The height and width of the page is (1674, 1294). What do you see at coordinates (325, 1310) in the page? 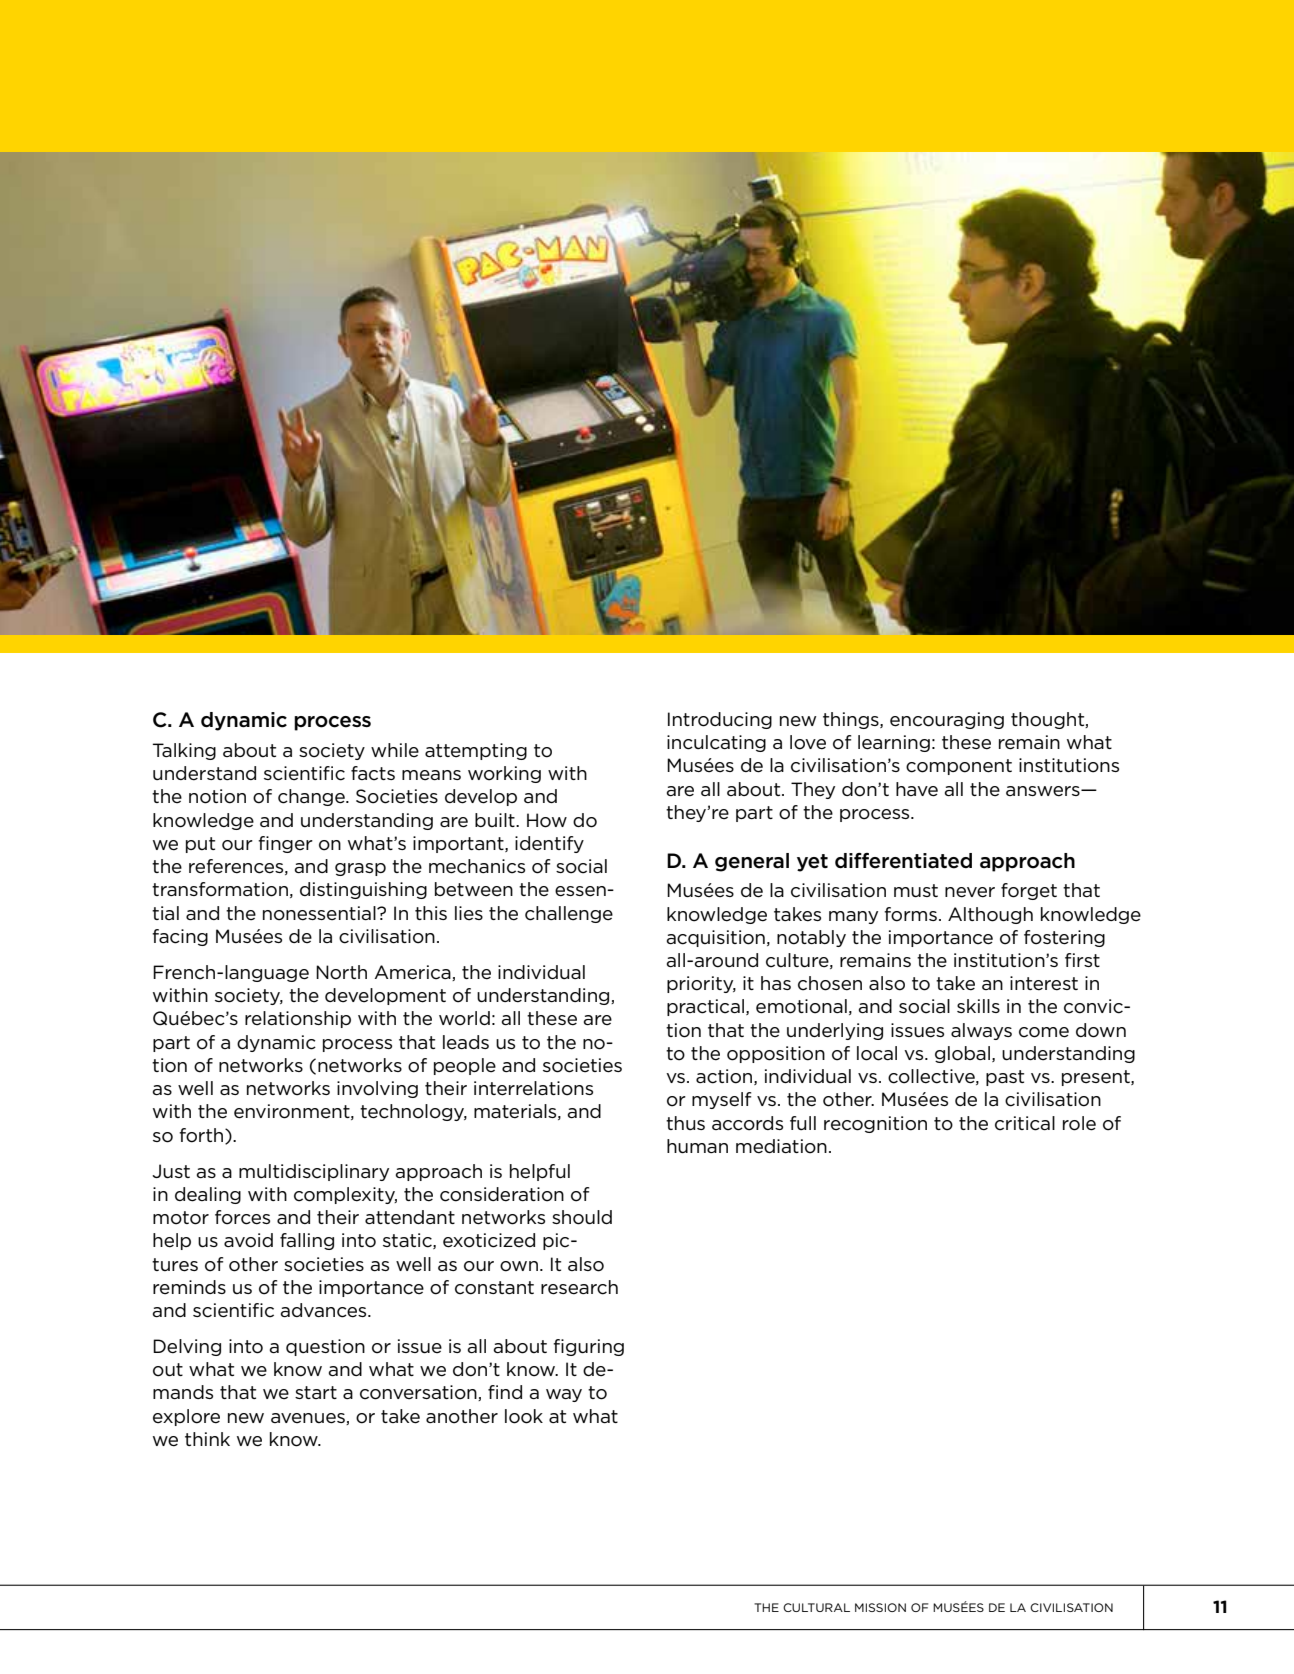
I see `advances` at bounding box center [325, 1310].
